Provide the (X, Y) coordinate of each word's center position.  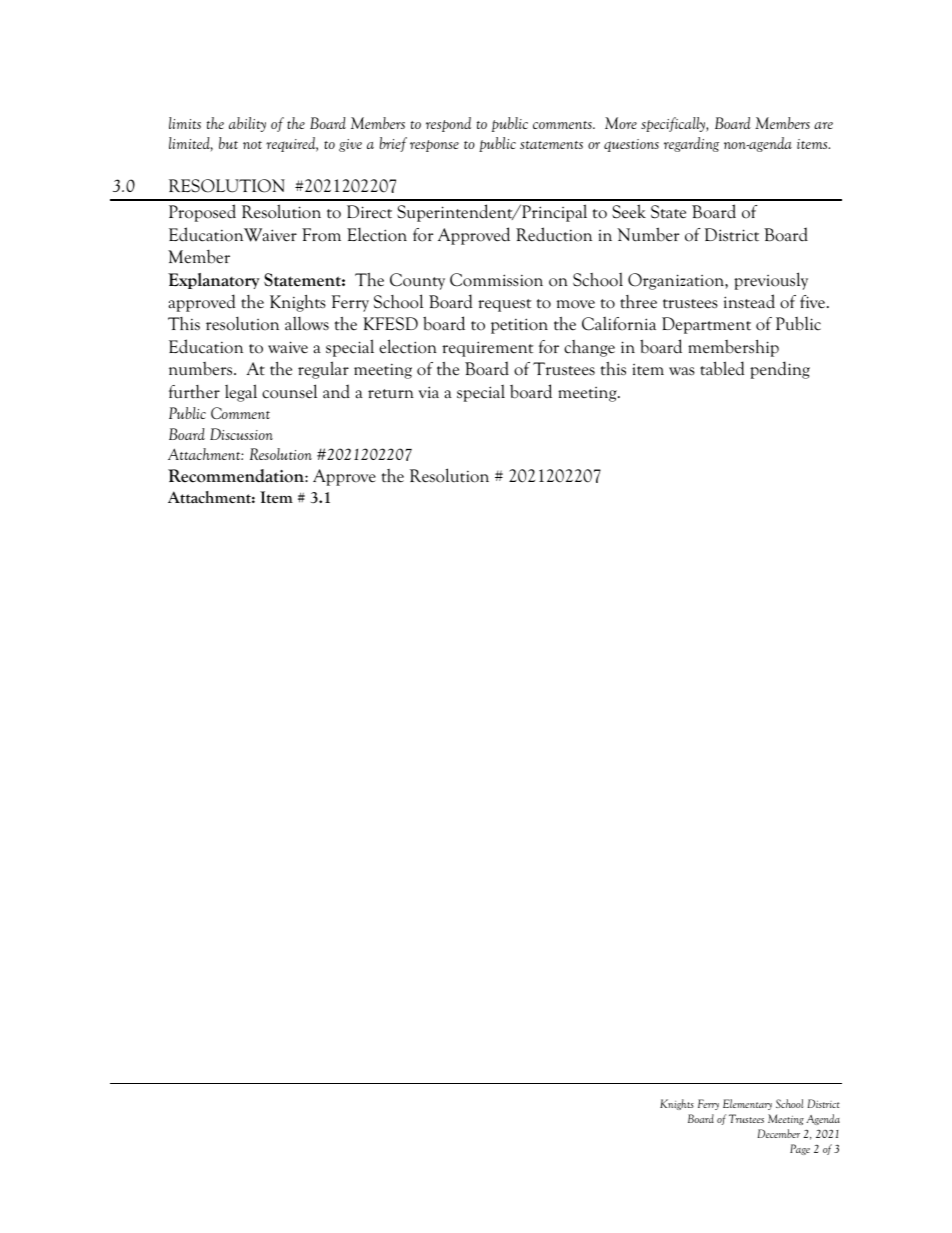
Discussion (241, 434)
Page (800, 1149)
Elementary (747, 1104)
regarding (691, 144)
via (428, 392)
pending (780, 370)
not (252, 145)
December (779, 1133)
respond (448, 124)
